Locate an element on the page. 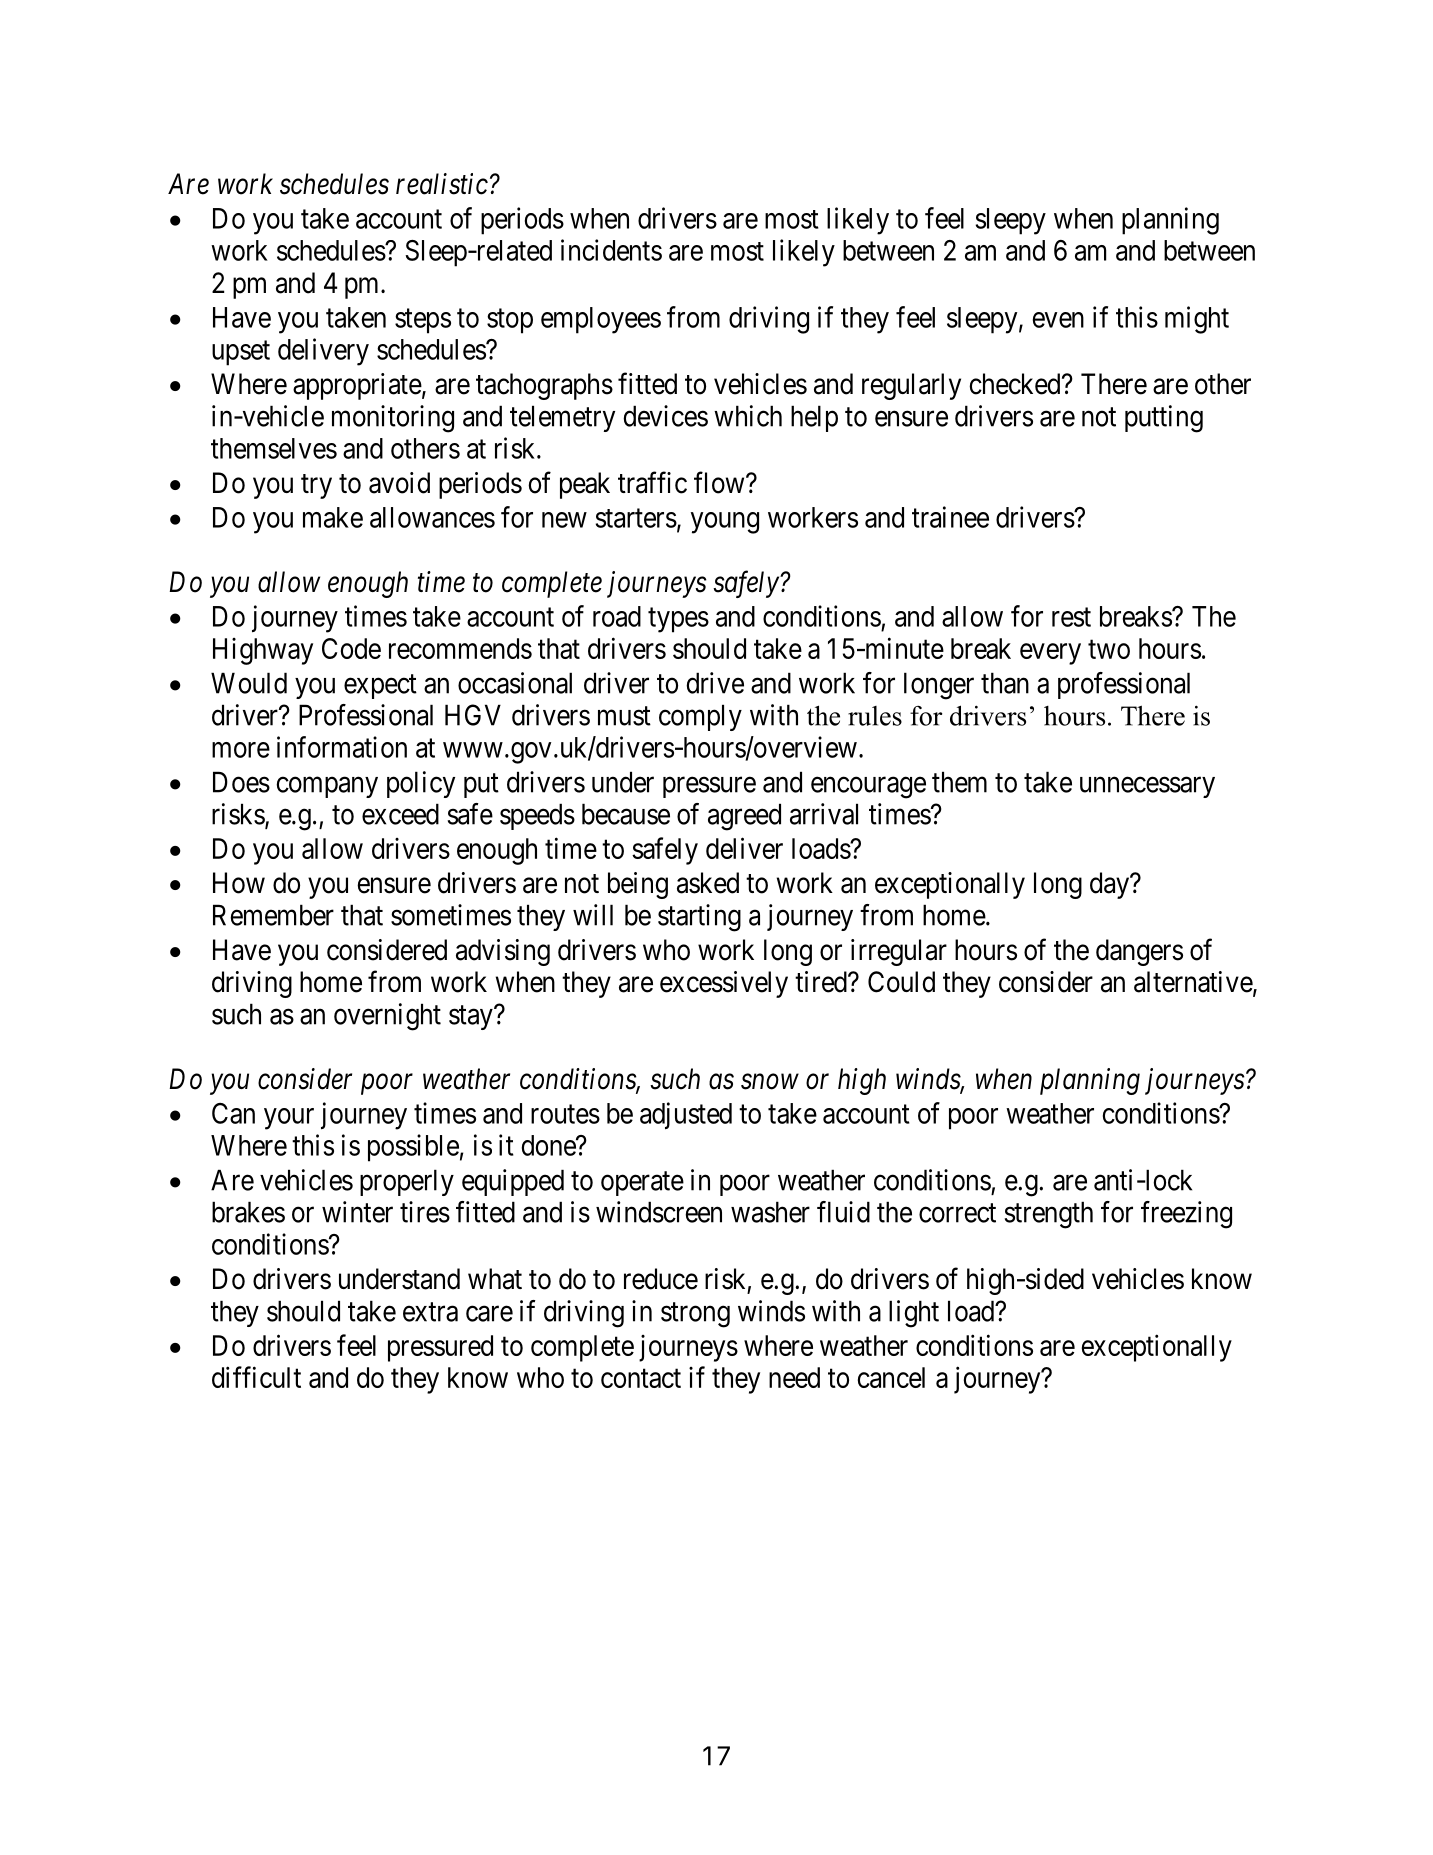 The height and width of the document is (1855, 1433). stop is located at coordinates (510, 321).
